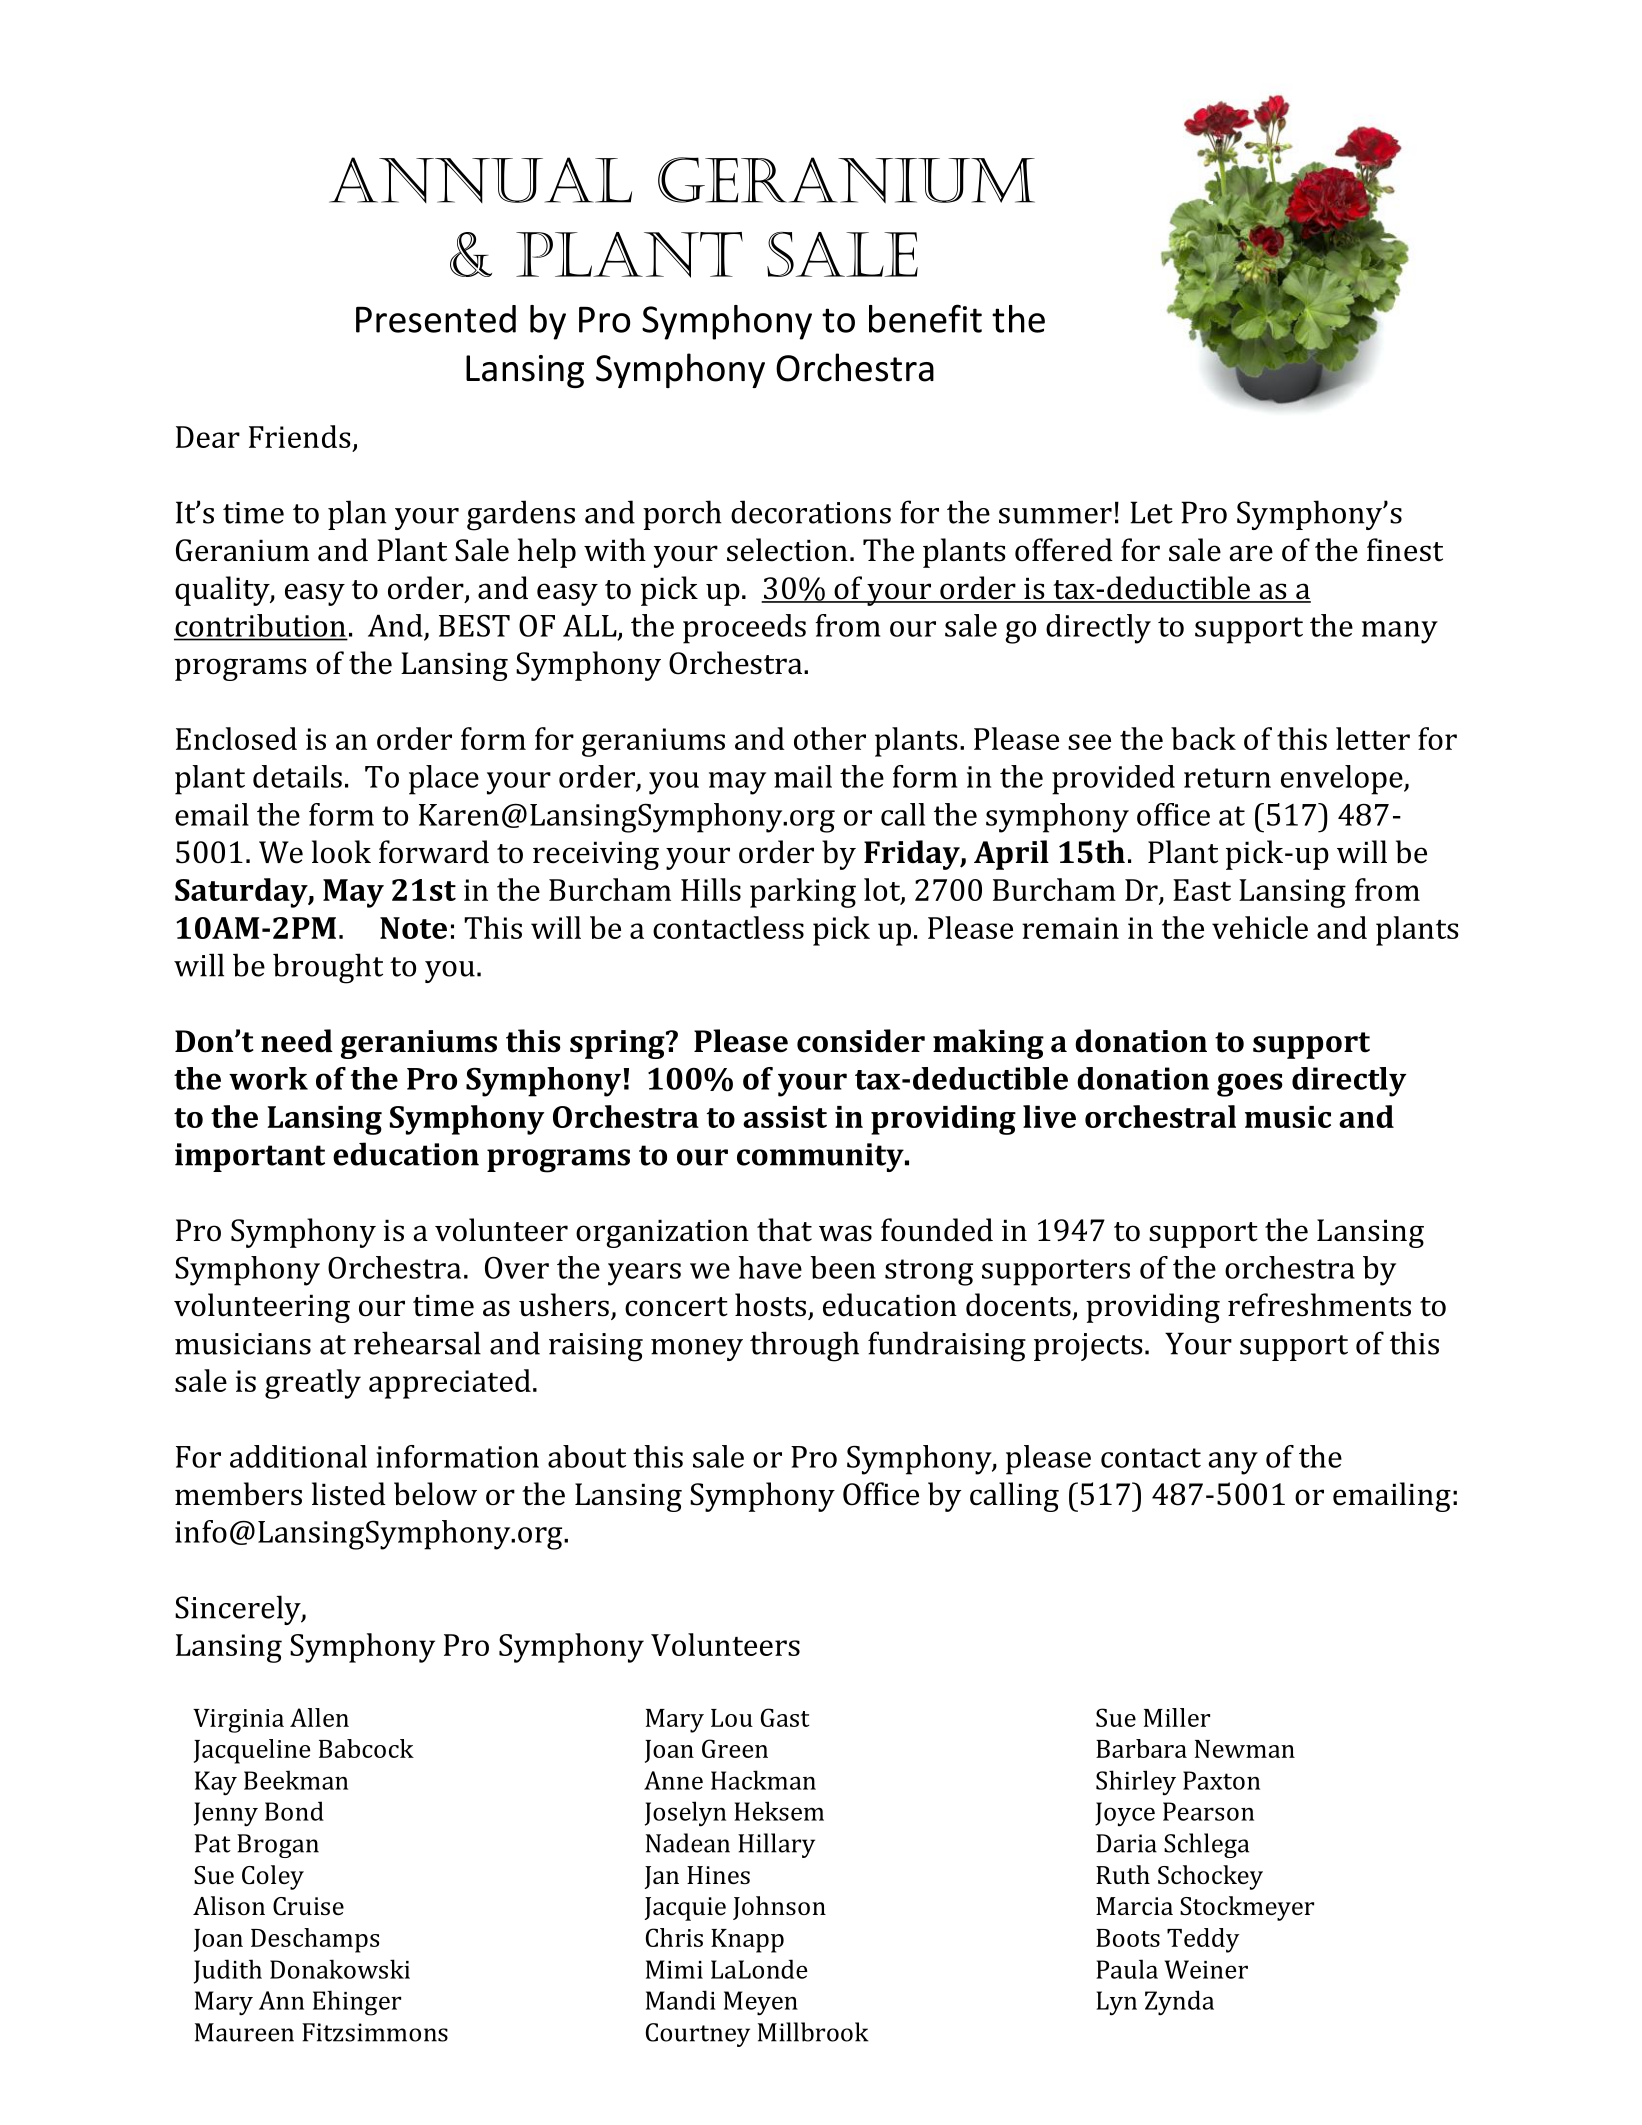 This screenshot has height=2125, width=1642. I want to click on summer, so click(1055, 516).
